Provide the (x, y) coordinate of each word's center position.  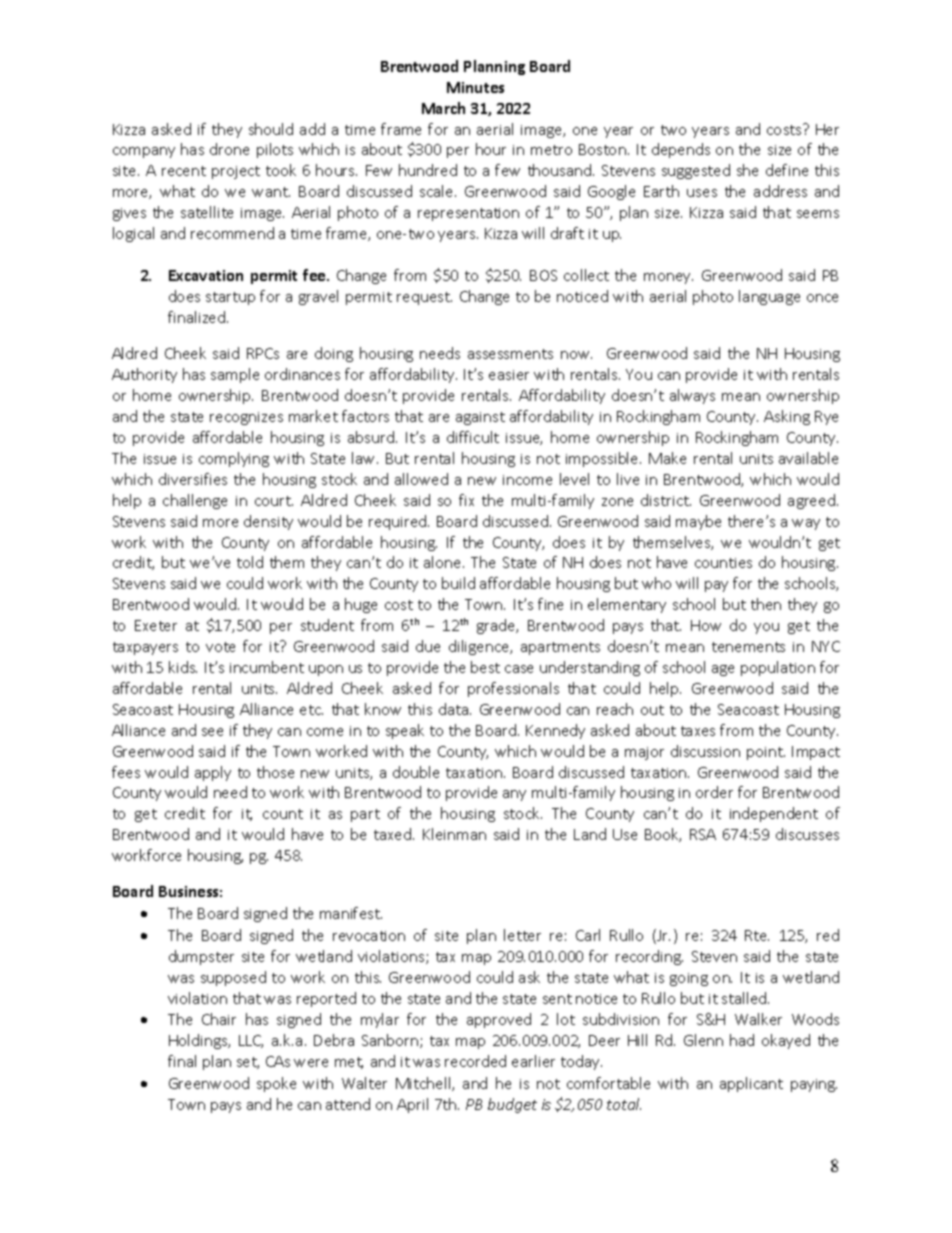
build (458, 583)
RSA (703, 834)
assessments (510, 354)
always (692, 396)
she (747, 170)
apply (213, 773)
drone (229, 149)
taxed (394, 834)
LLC (251, 1041)
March (443, 108)
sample (235, 375)
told (250, 562)
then (766, 604)
